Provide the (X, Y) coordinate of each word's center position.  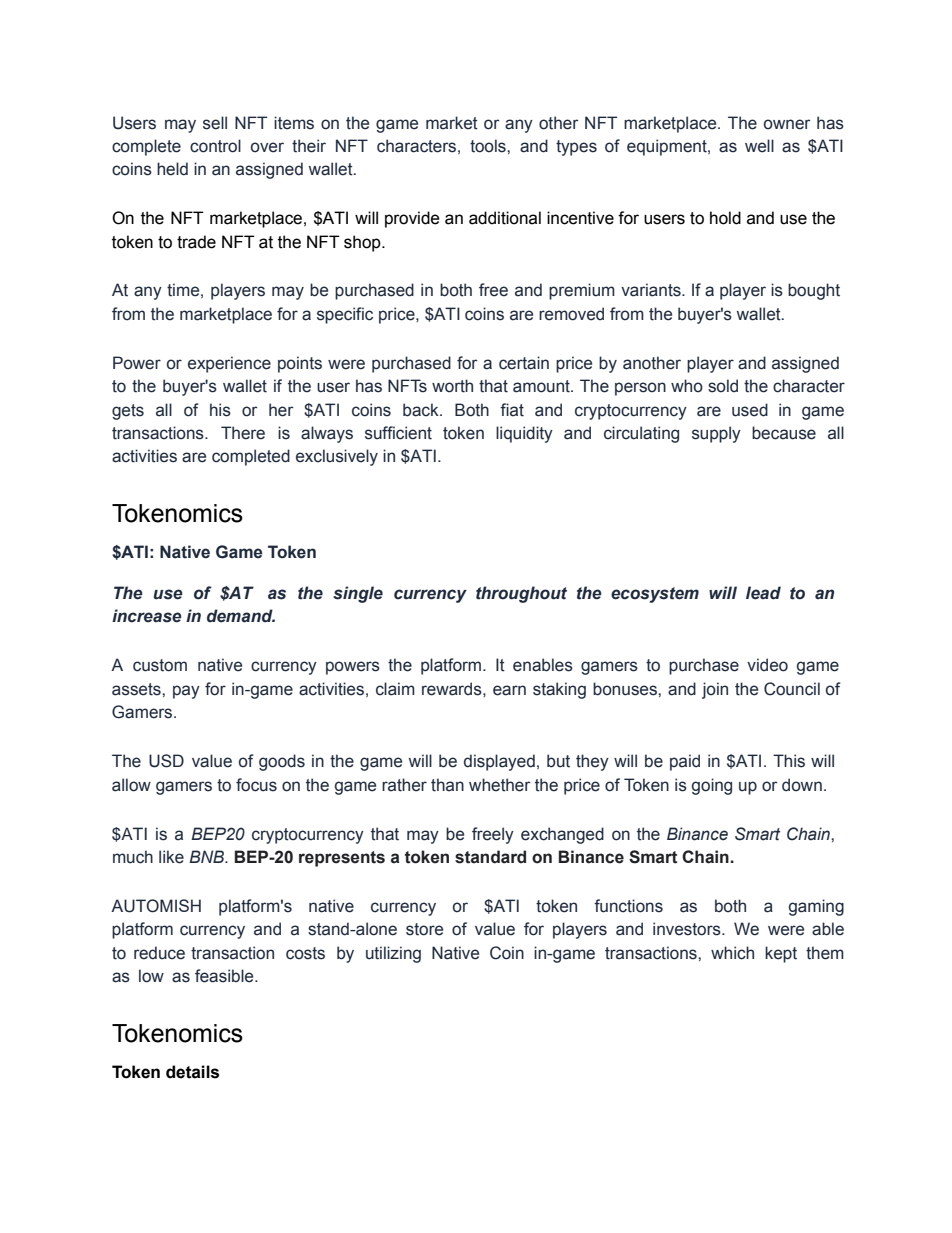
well (759, 146)
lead (763, 593)
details (192, 1072)
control (215, 146)
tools (489, 146)
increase (147, 616)
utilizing (393, 954)
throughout (521, 594)
